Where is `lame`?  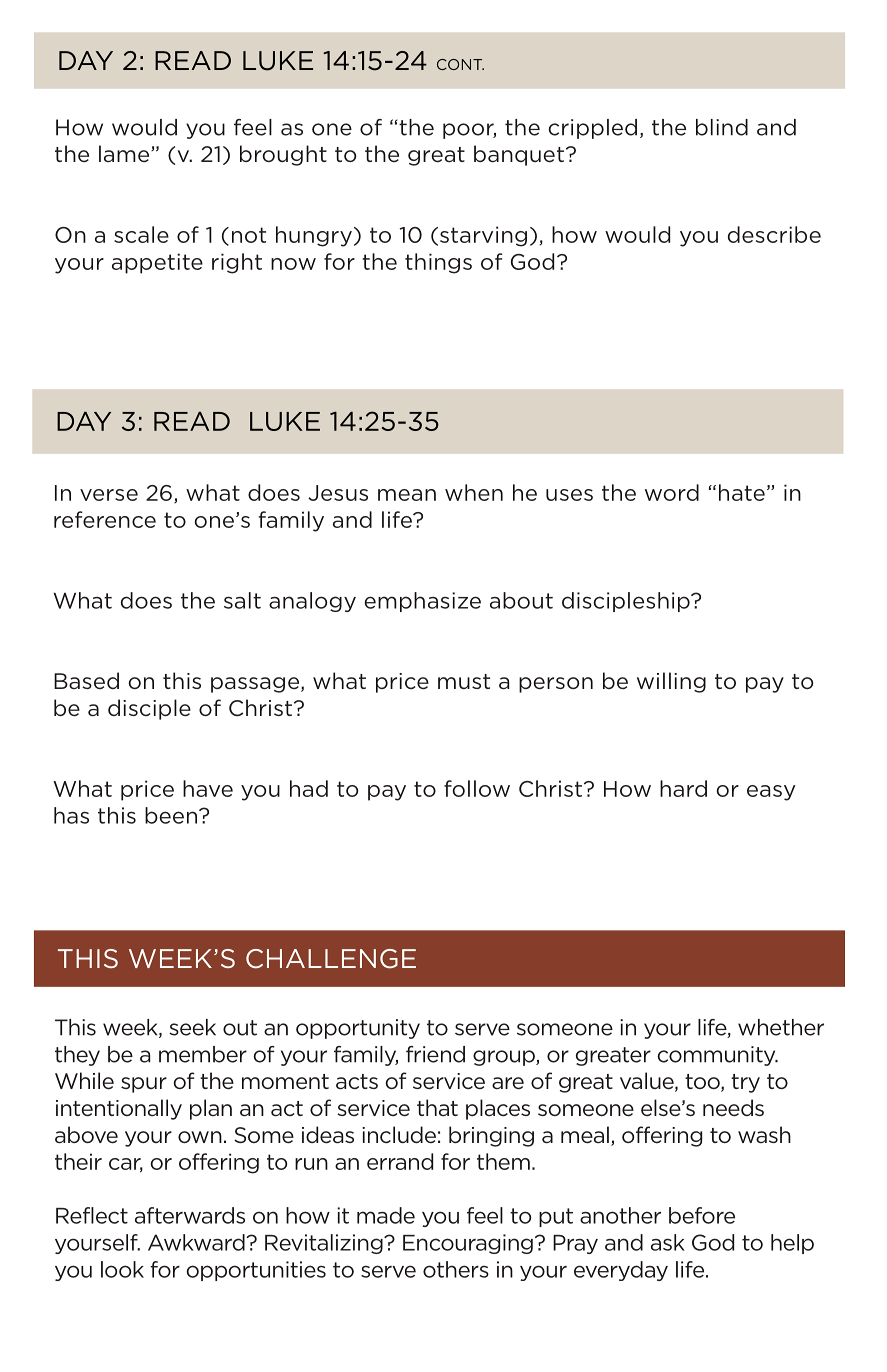 lame is located at coordinates (125, 153).
